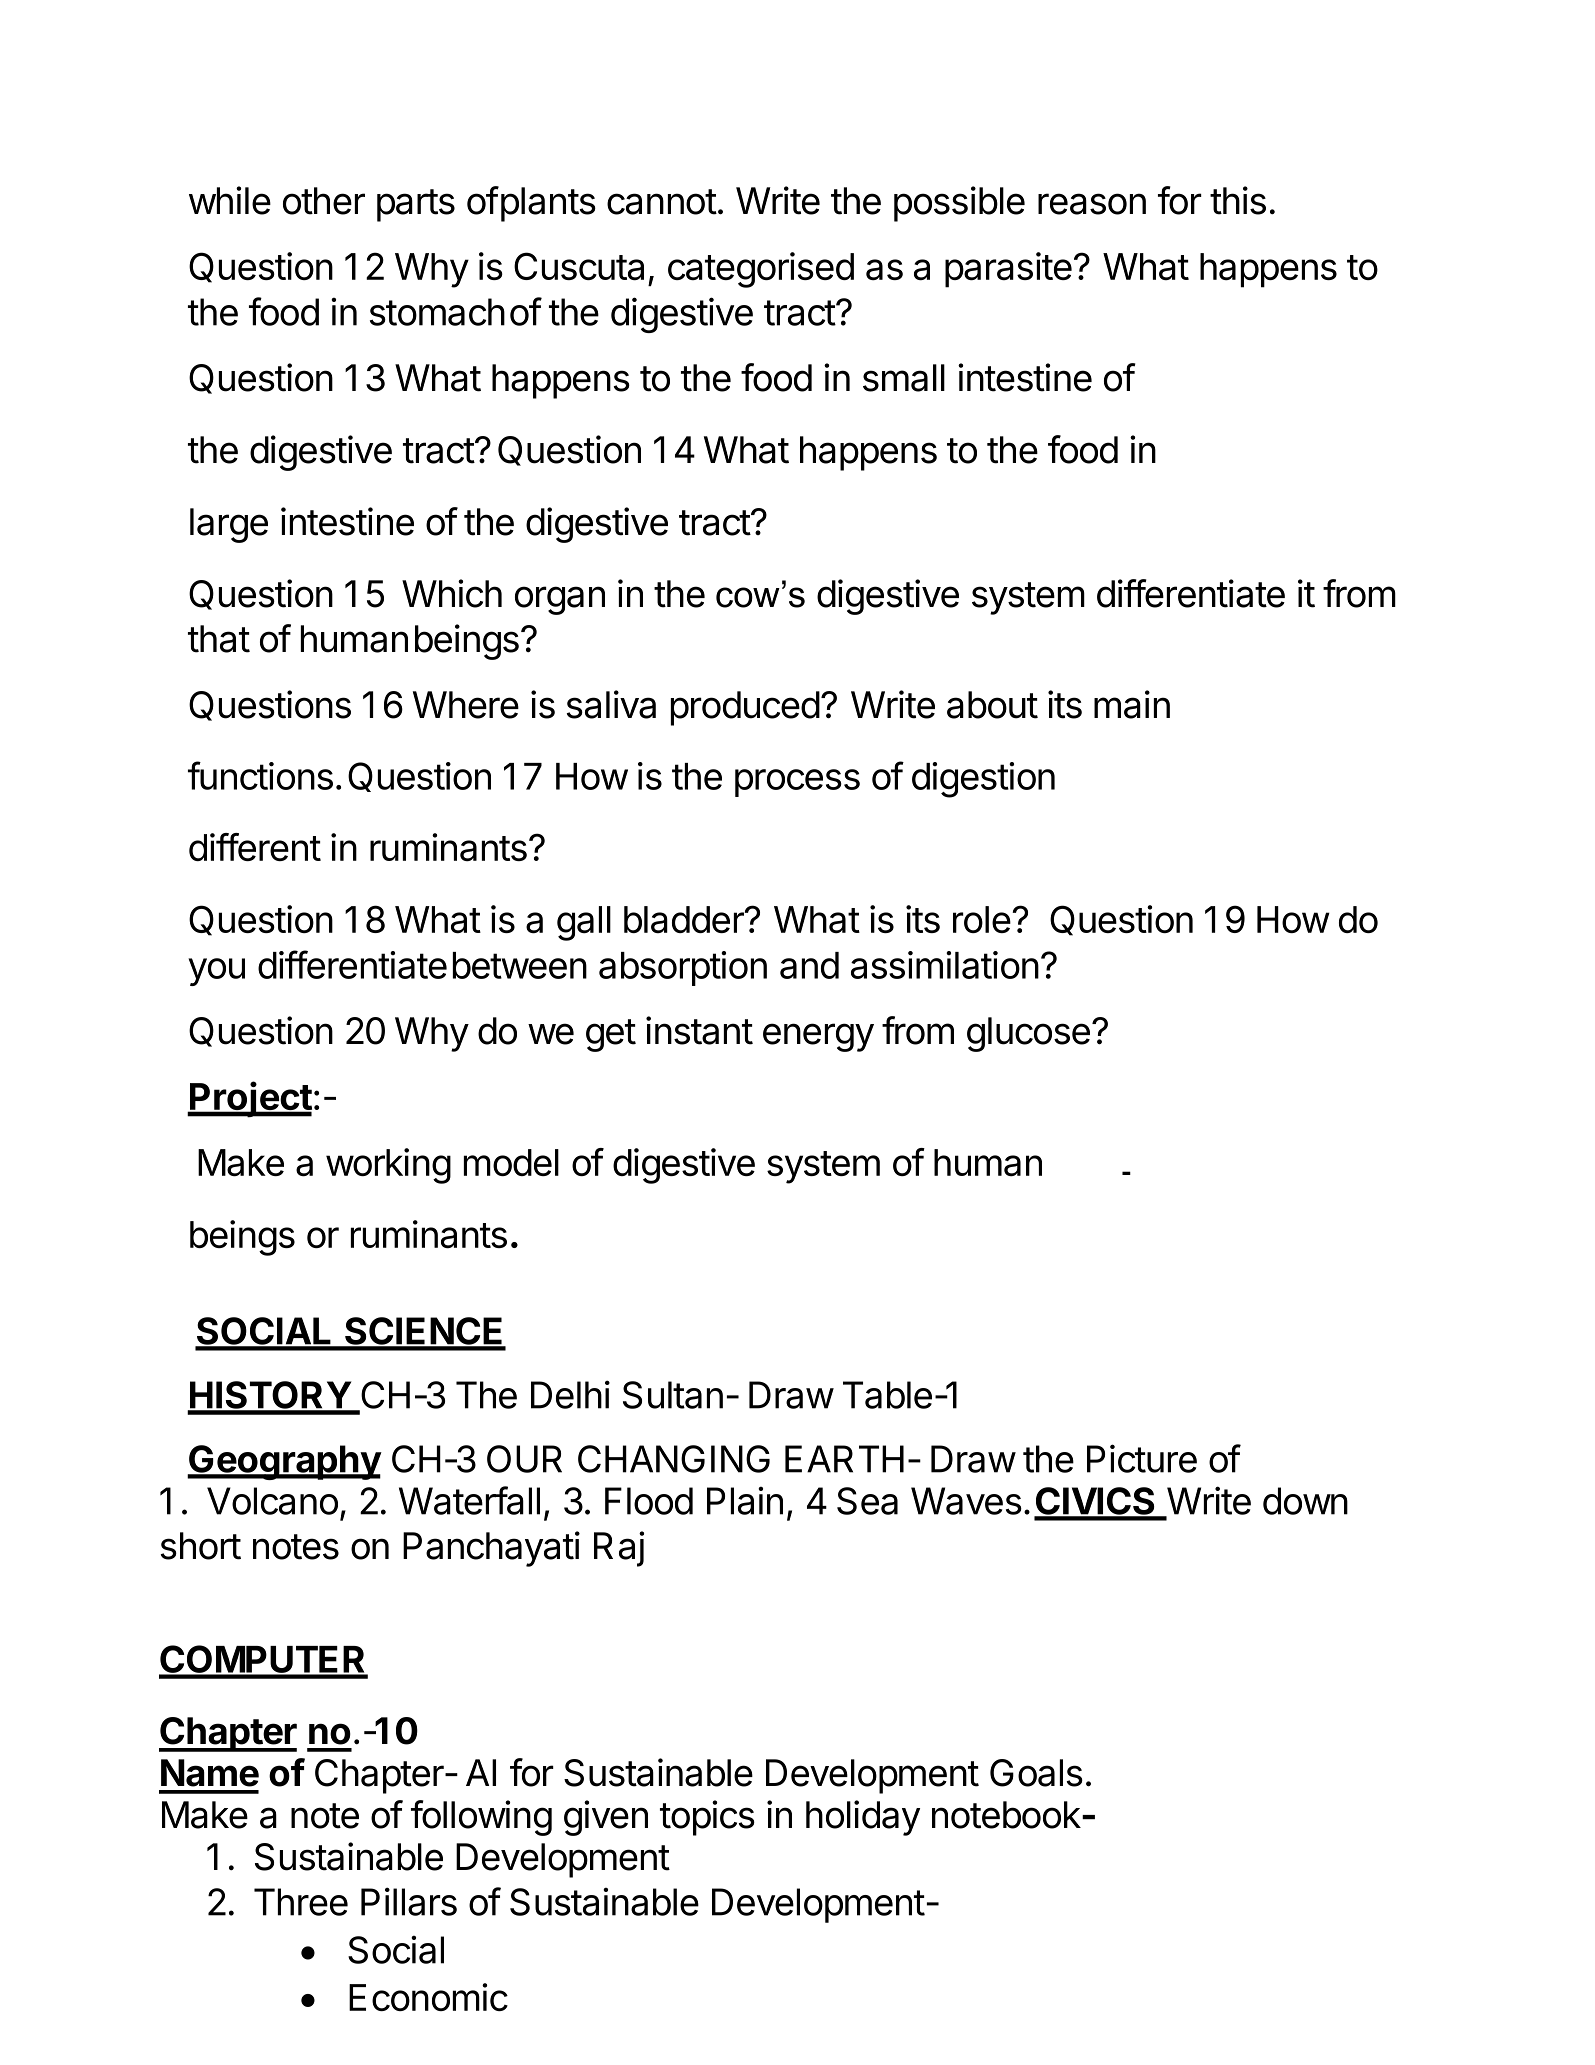  What do you see at coordinates (1238, 200) in the page?
I see `this` at bounding box center [1238, 200].
